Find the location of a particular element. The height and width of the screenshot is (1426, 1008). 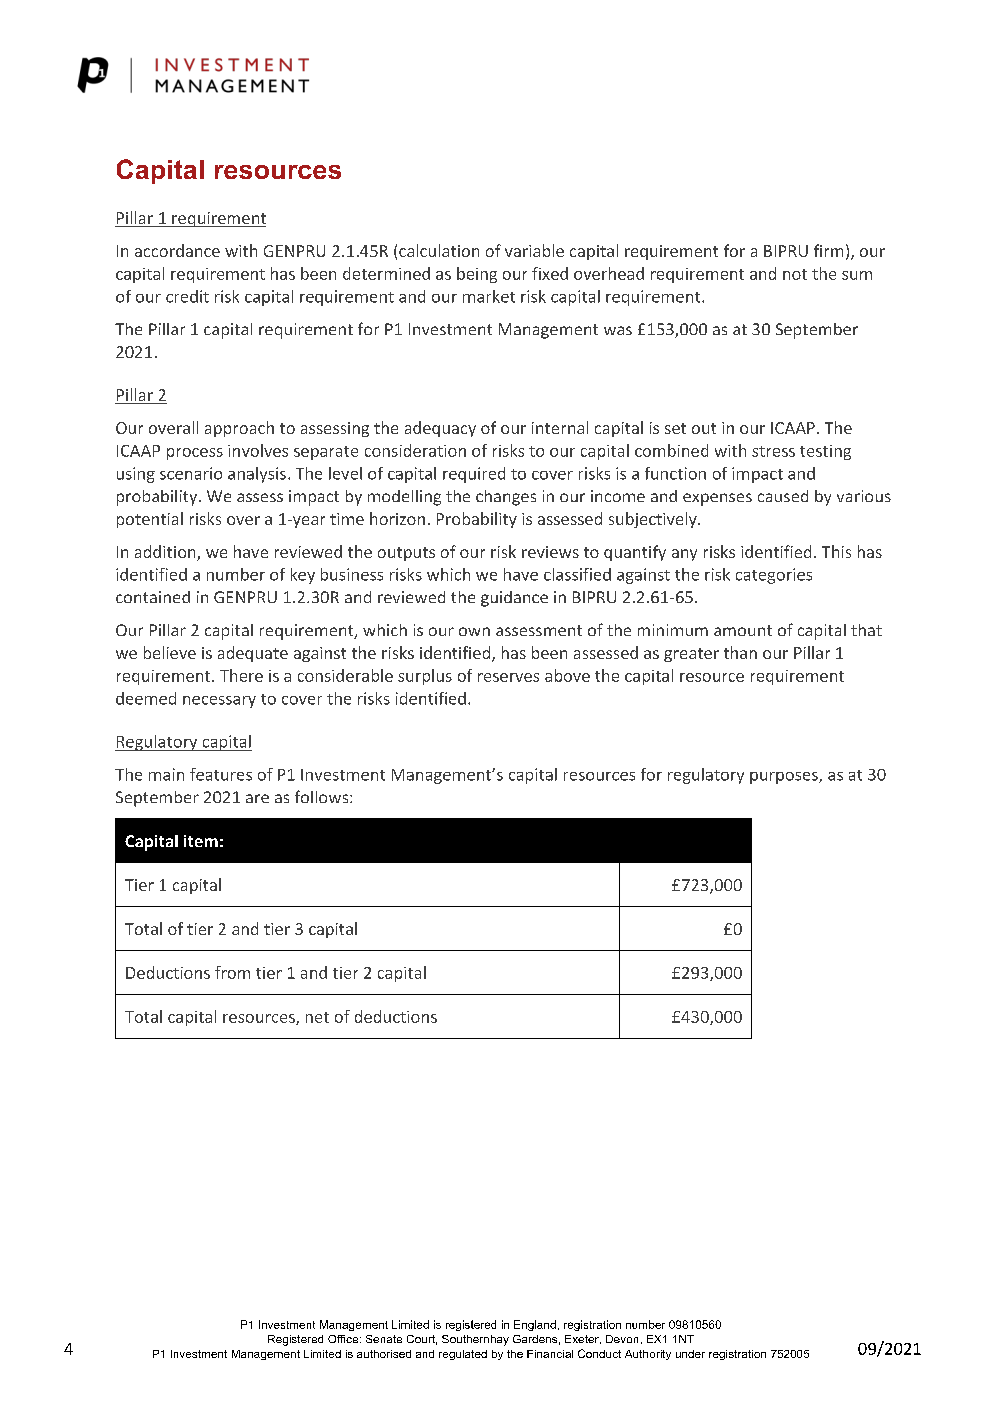

are is located at coordinates (257, 798).
